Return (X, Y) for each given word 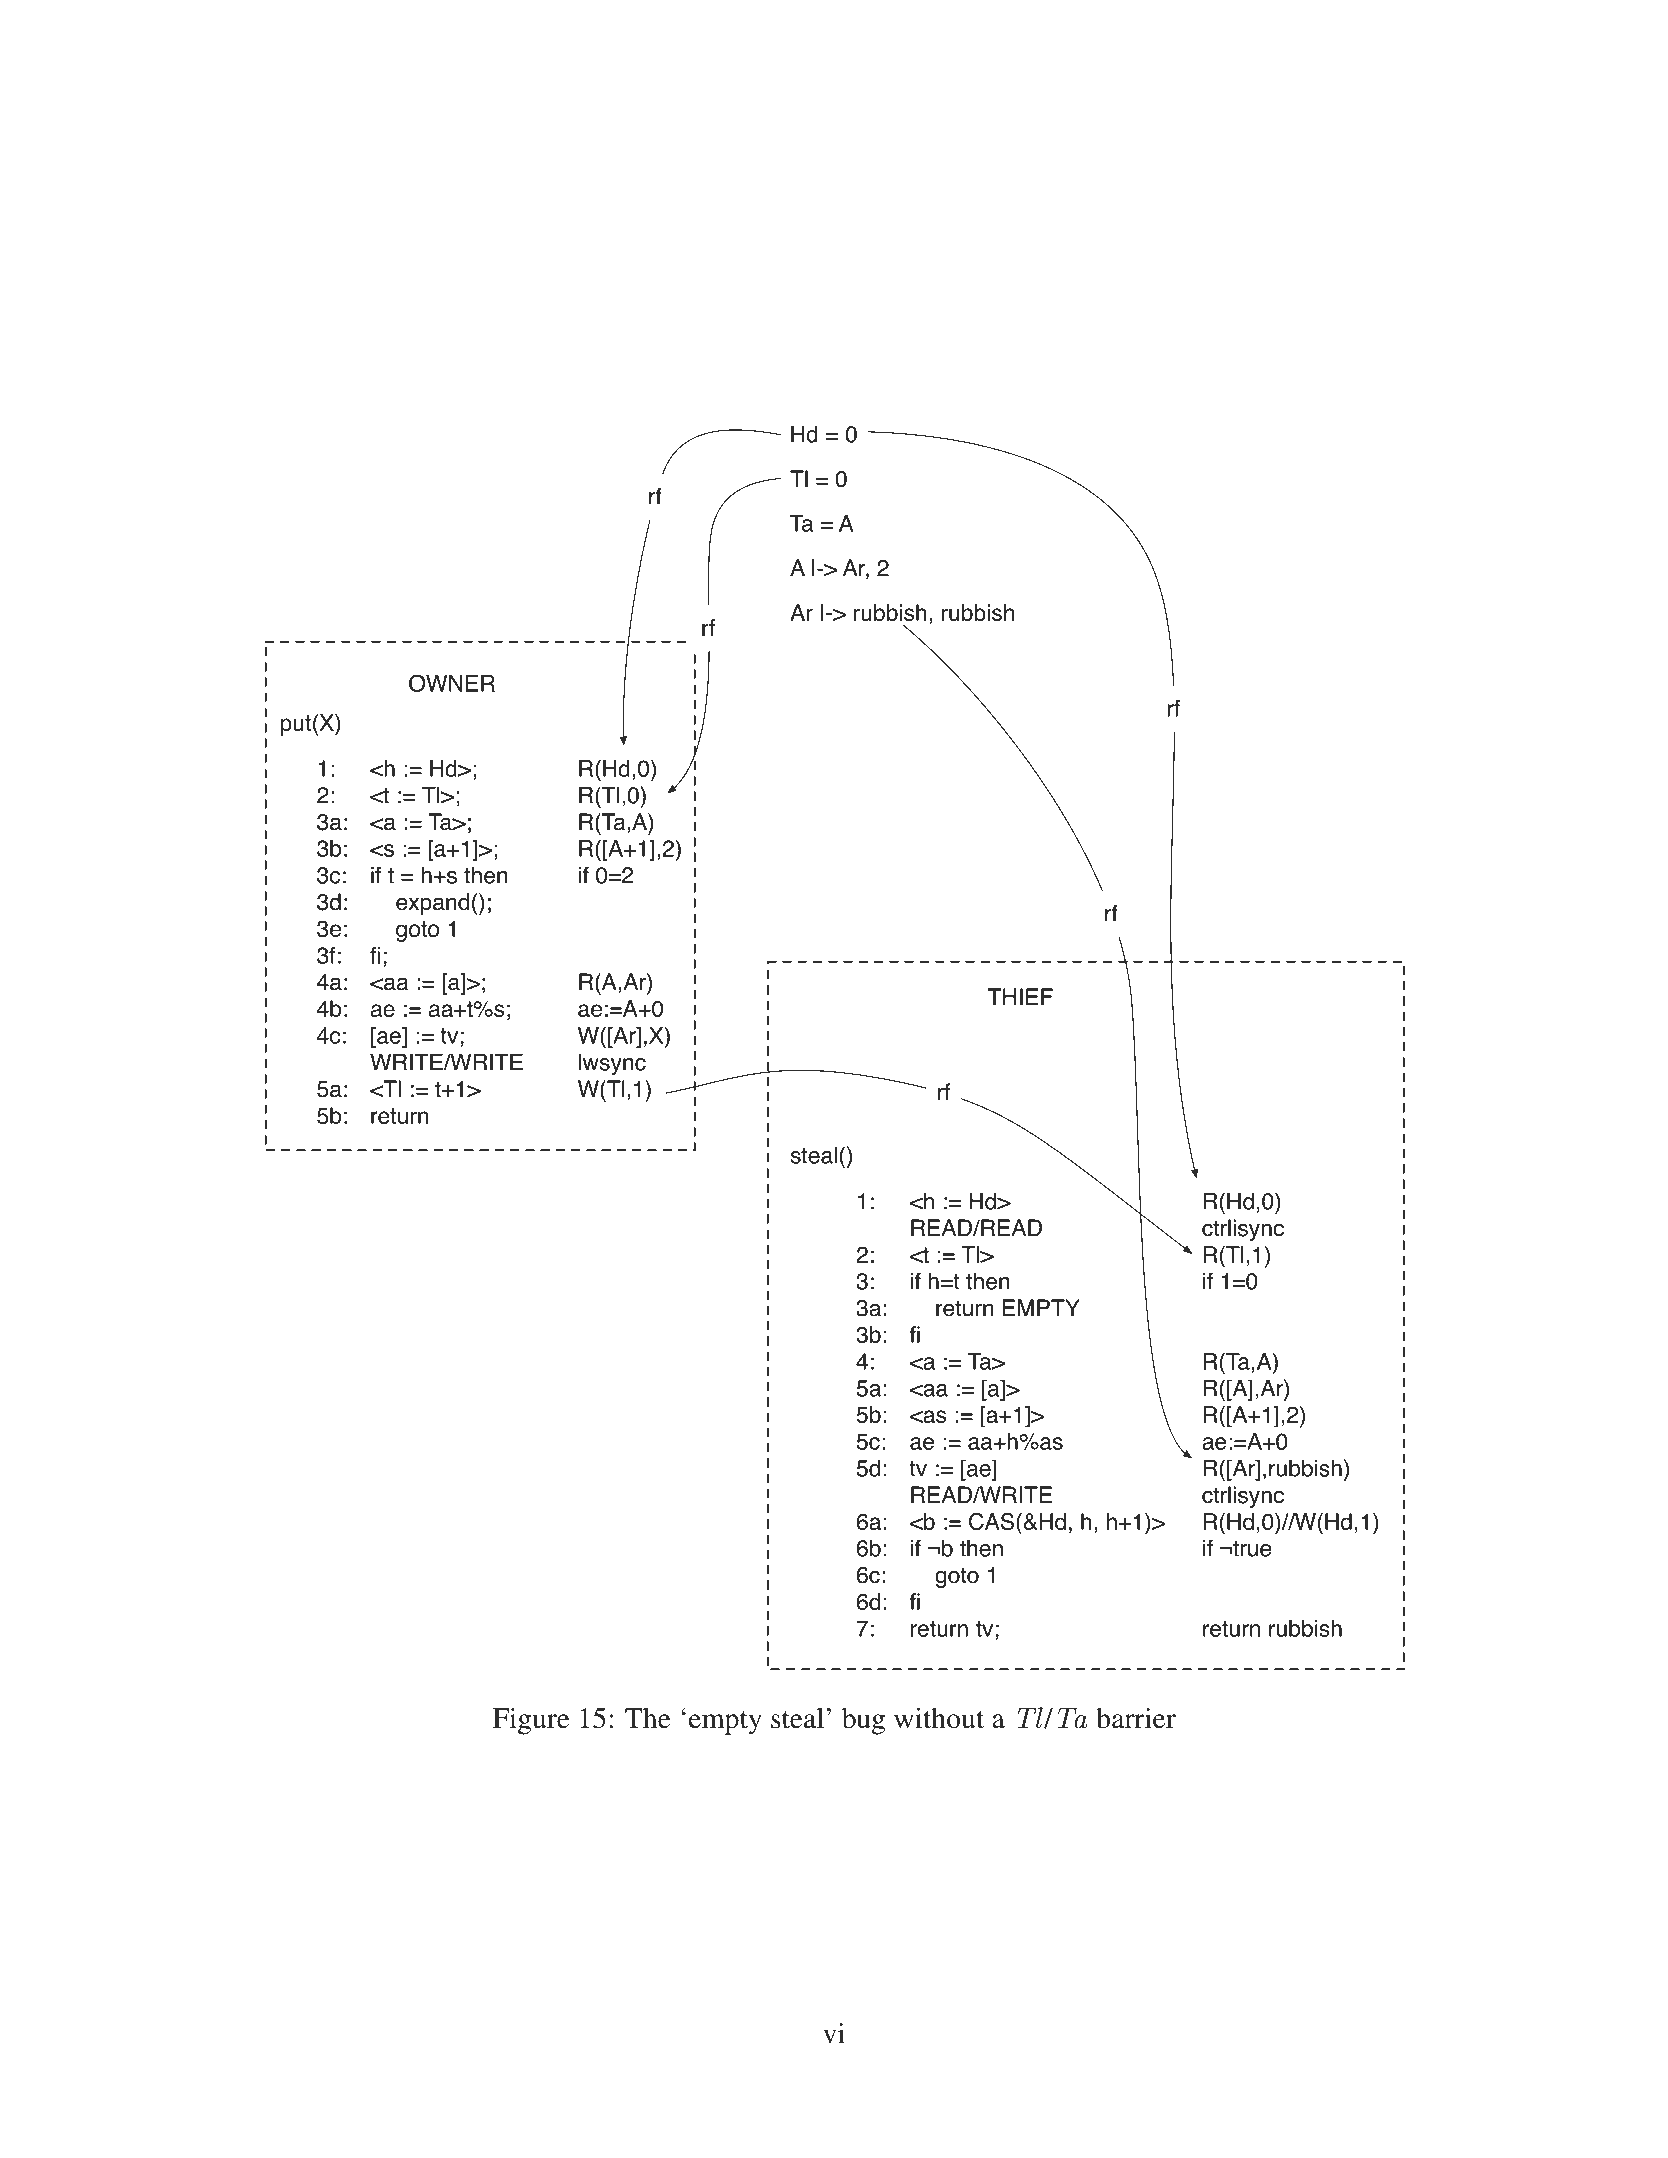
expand (432, 904)
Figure (531, 1721)
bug (863, 1721)
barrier (1136, 1718)
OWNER (452, 683)
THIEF (1020, 996)
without (939, 1718)
